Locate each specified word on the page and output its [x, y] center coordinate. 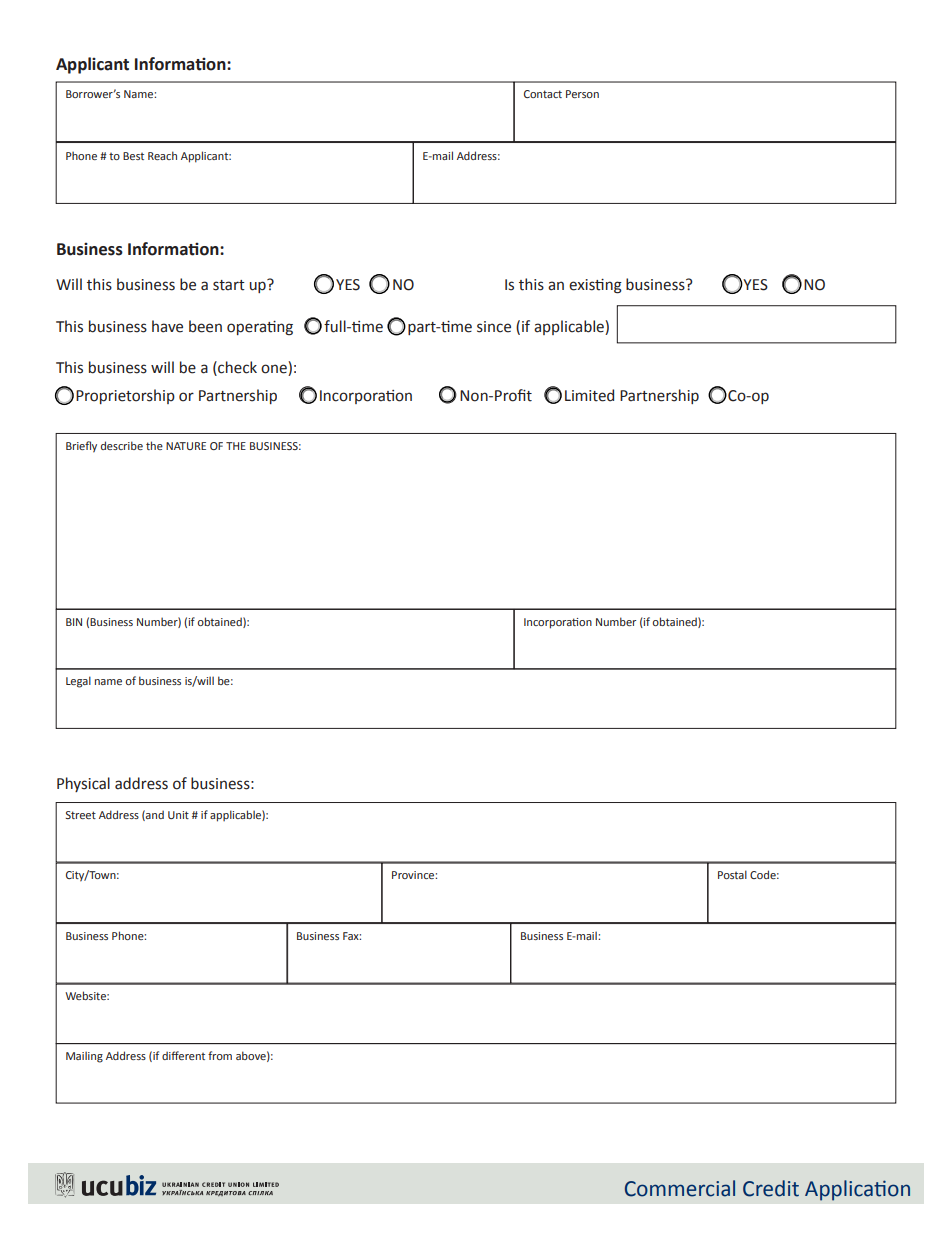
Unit [178, 815]
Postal [732, 874]
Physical [83, 784]
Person [582, 94]
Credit [771, 1188]
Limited [589, 395]
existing [595, 286]
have [167, 326]
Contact [543, 94]
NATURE [186, 446]
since [494, 327]
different [183, 1055]
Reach [162, 155]
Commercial [680, 1188]
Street [80, 815]
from [220, 1055]
